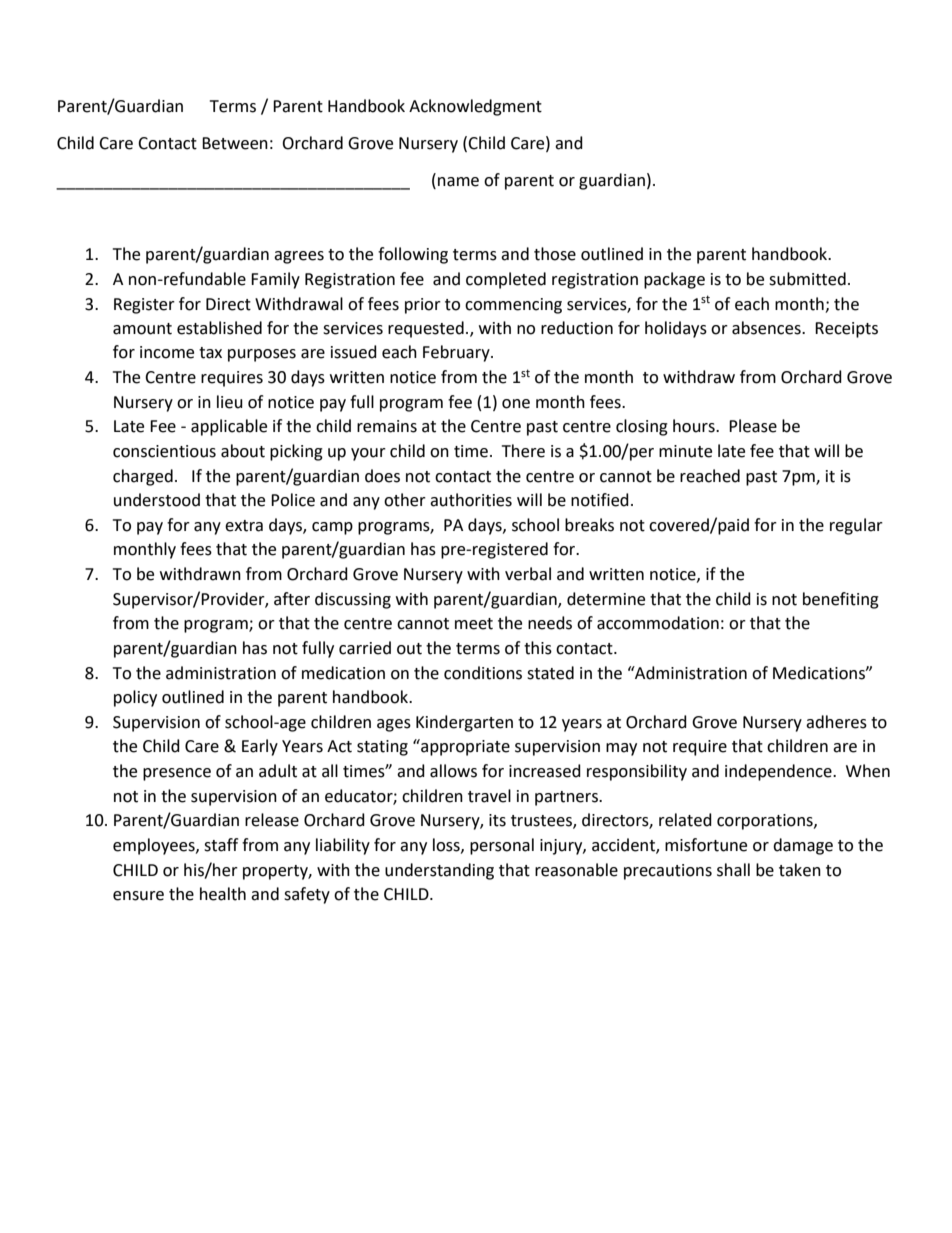  Describe the element at coordinates (856, 526) in the screenshot. I see `regular` at that location.
